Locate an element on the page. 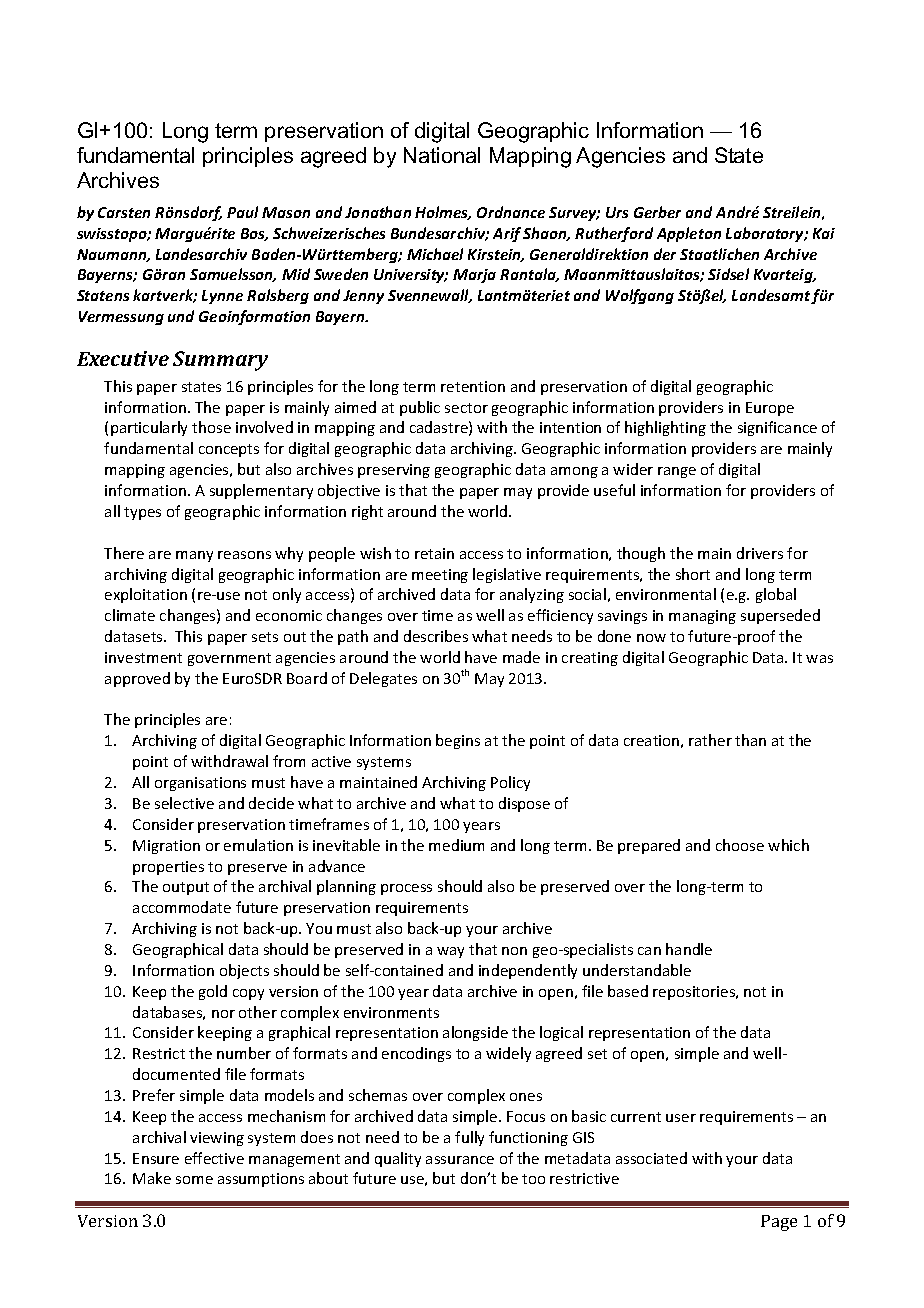  Holmes is located at coordinates (443, 213).
